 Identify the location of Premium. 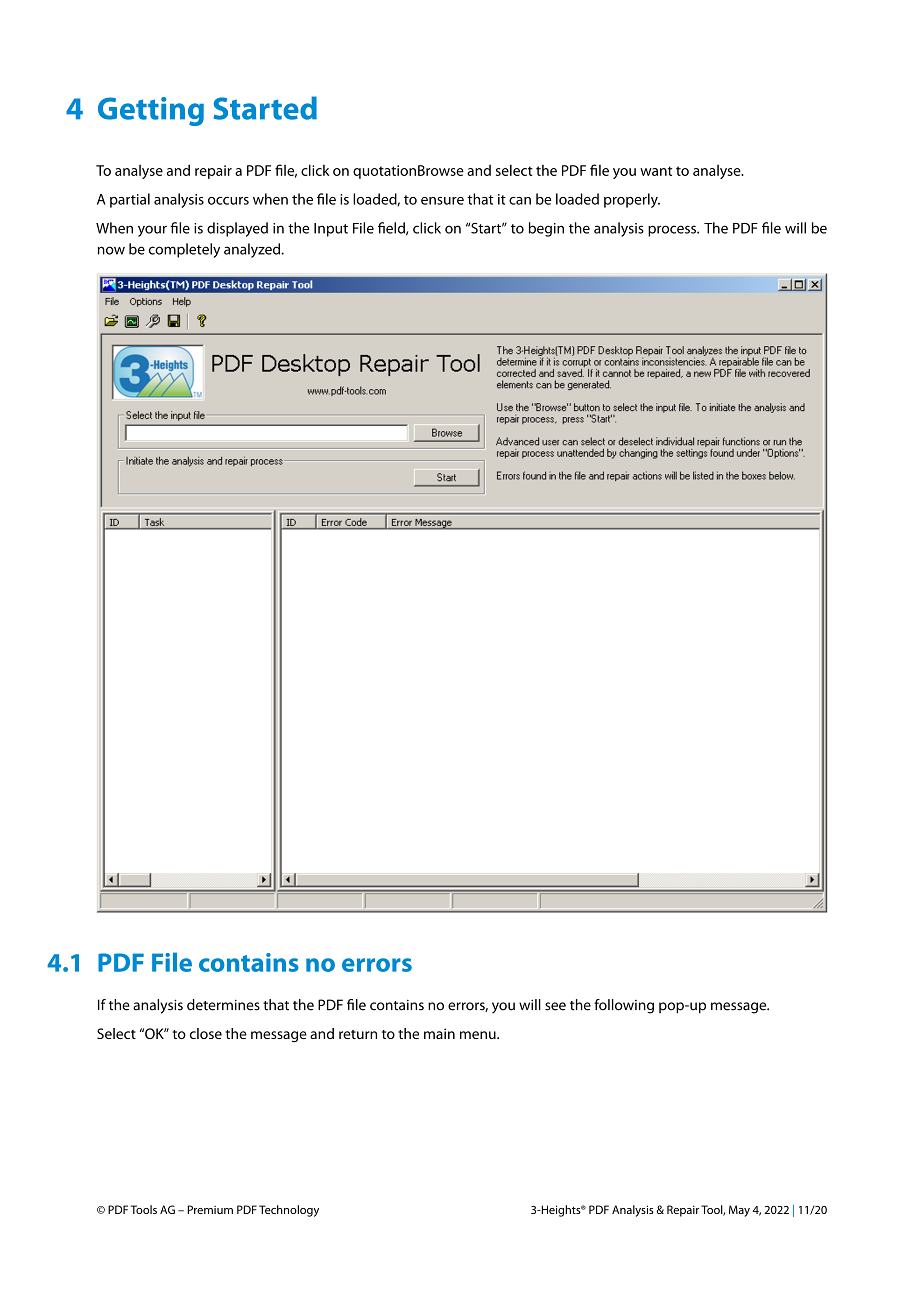
(210, 1209).
